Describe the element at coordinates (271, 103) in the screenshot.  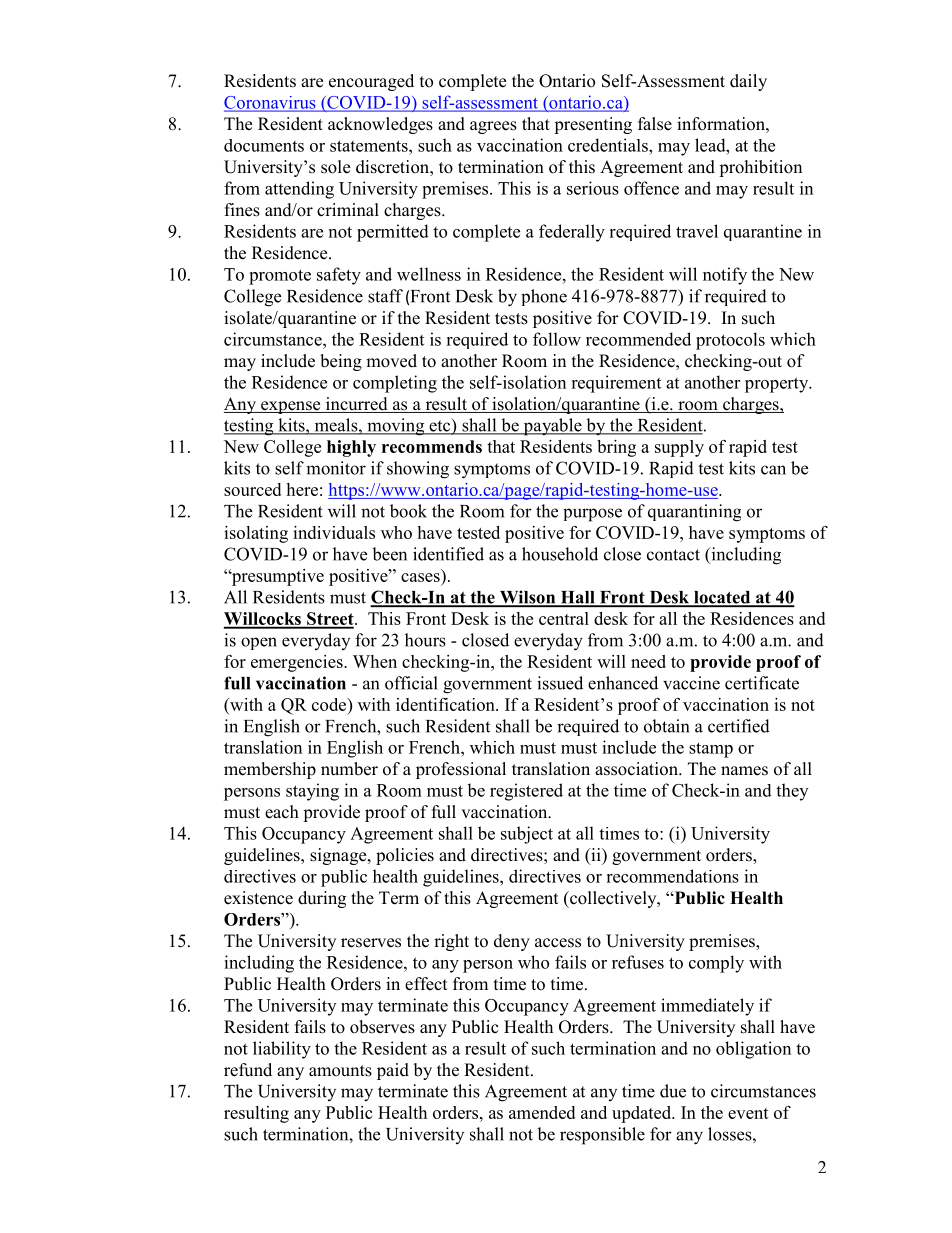
I see `Coronavirus` at that location.
